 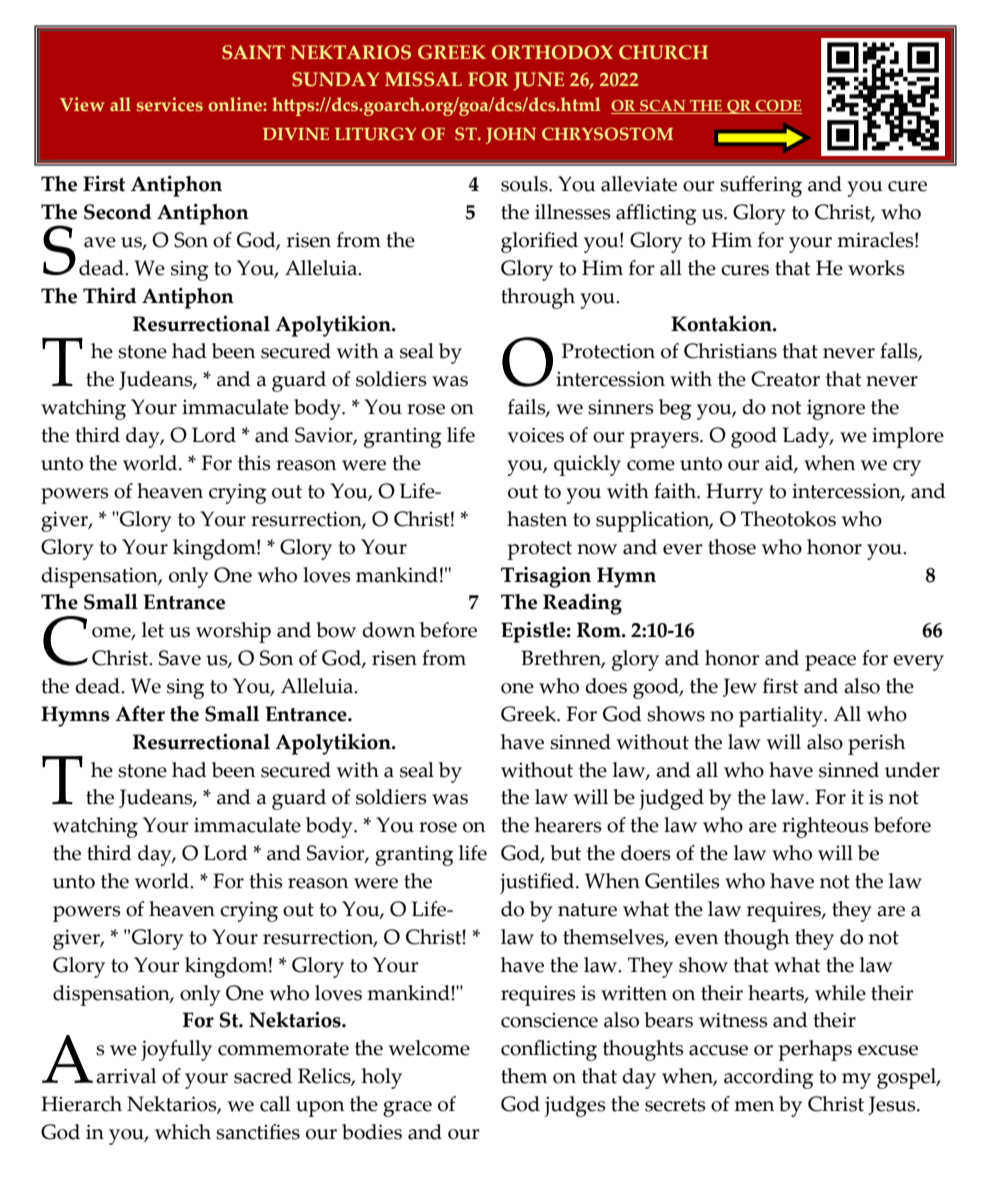 What do you see at coordinates (183, 1132) in the screenshot?
I see `which` at bounding box center [183, 1132].
